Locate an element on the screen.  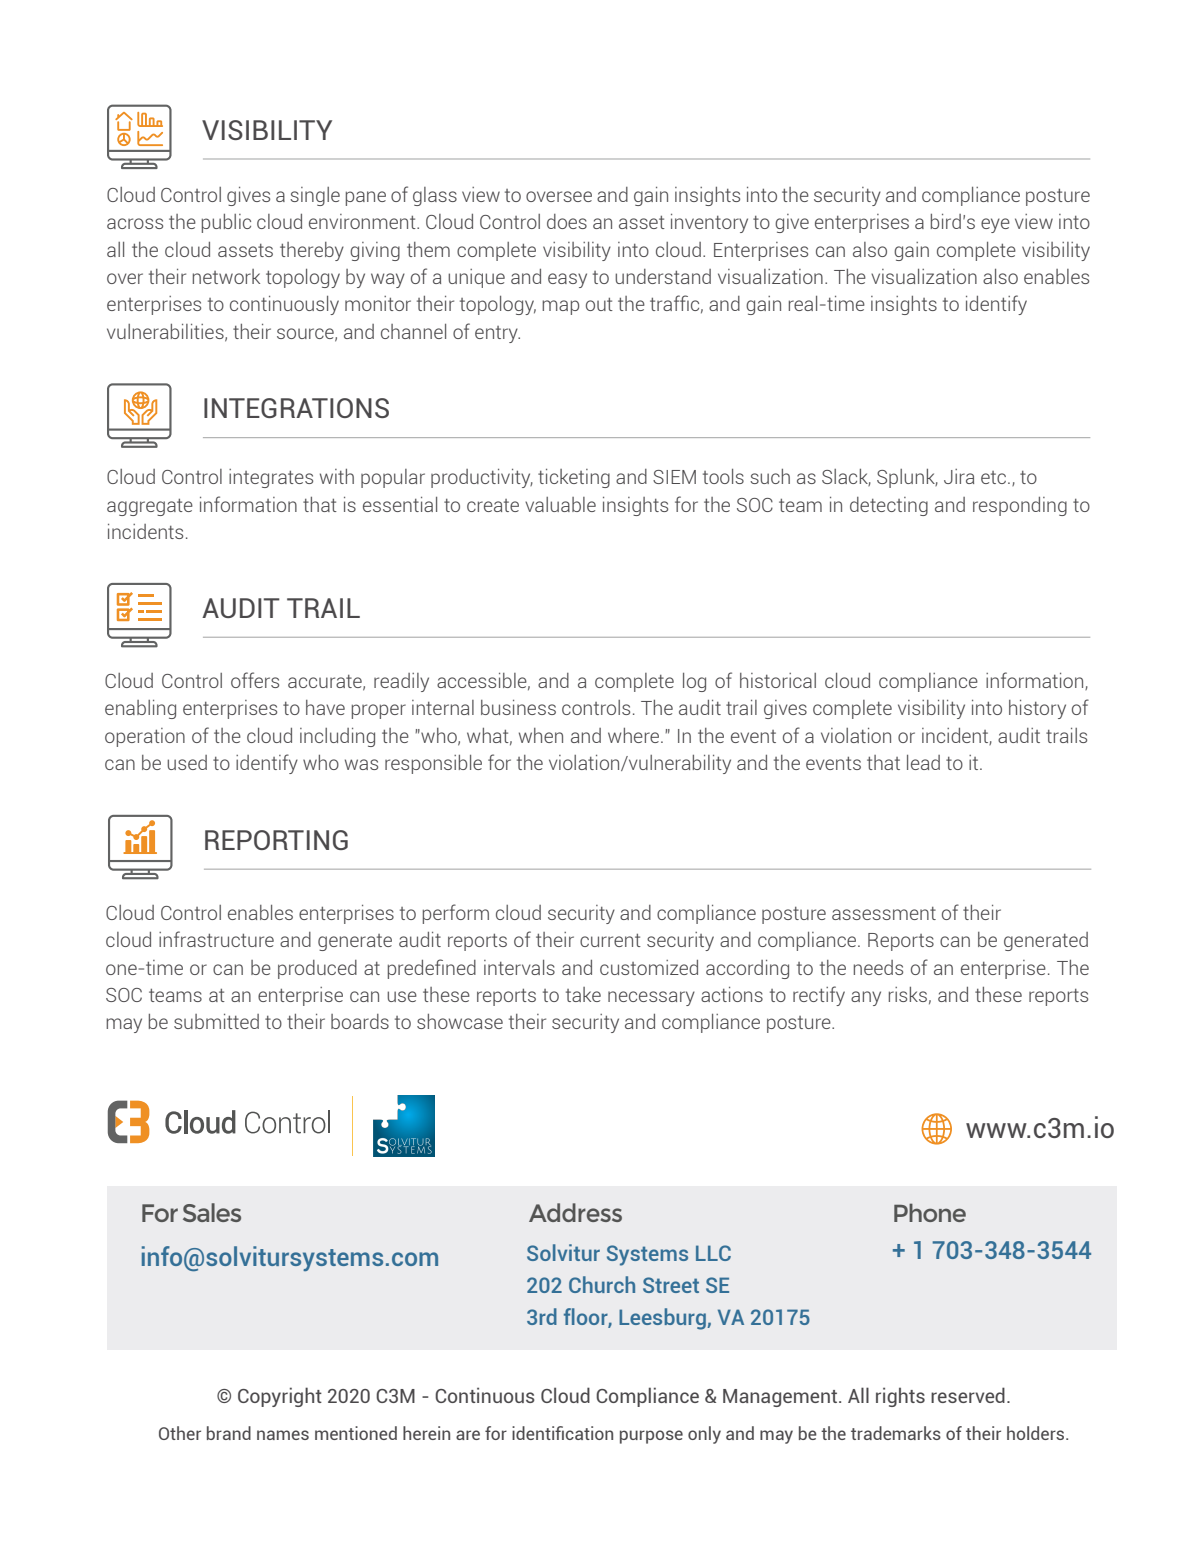
Phone is located at coordinates (930, 1212).
